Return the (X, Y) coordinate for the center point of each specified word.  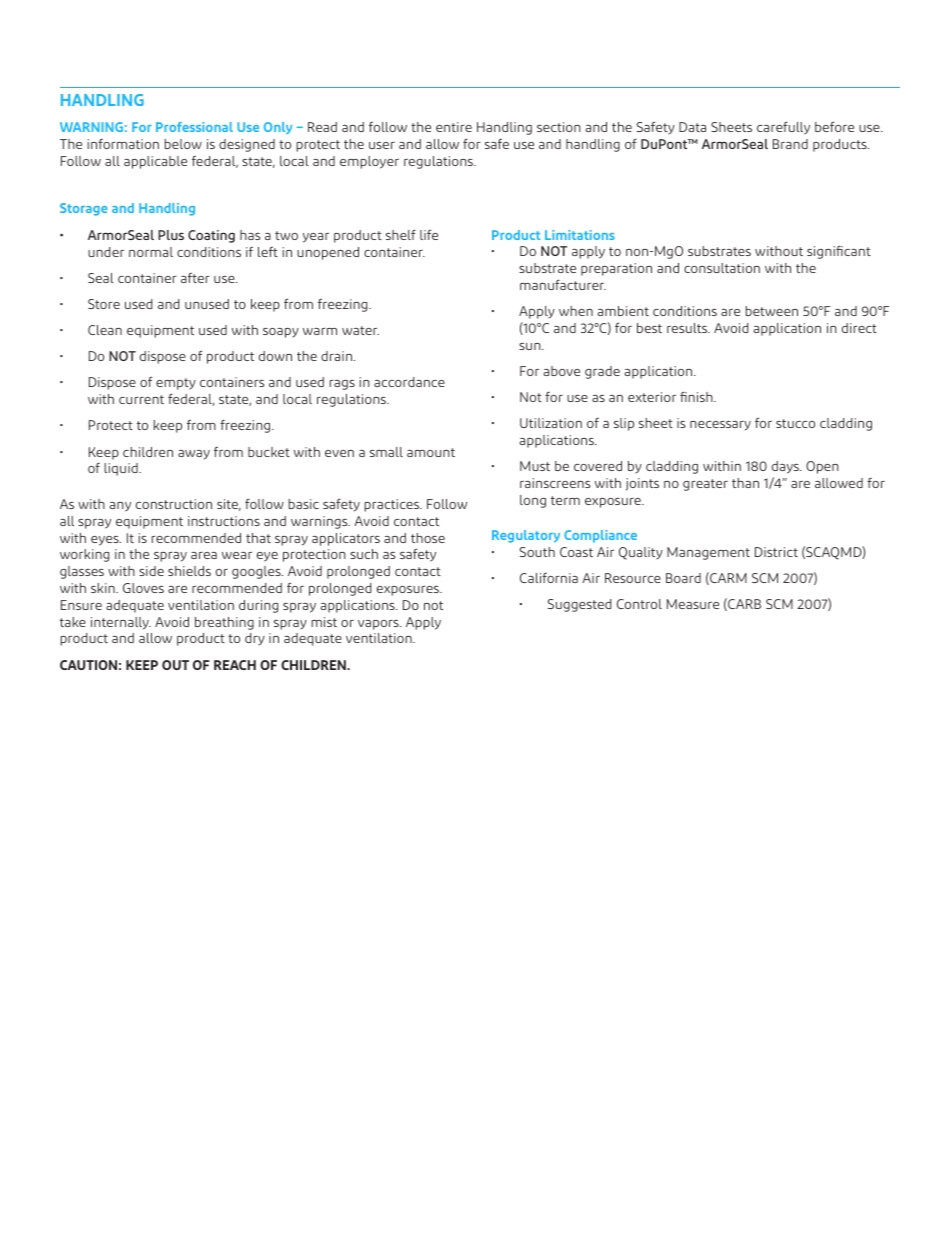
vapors (379, 625)
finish (697, 396)
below (183, 144)
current (141, 399)
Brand (790, 144)
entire (454, 127)
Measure (693, 604)
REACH (235, 665)
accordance (409, 382)
